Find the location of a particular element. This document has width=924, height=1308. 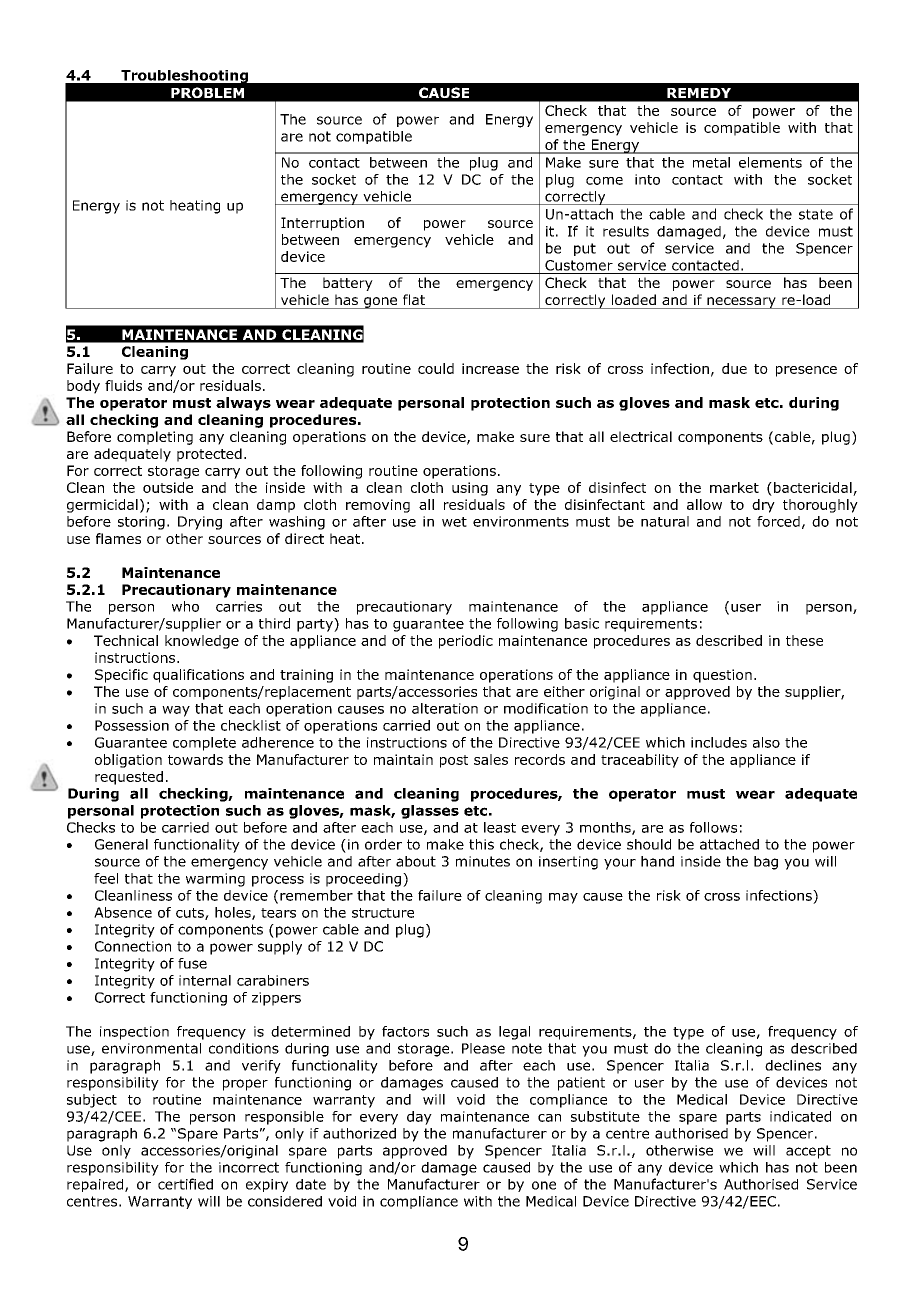

metal is located at coordinates (711, 162).
